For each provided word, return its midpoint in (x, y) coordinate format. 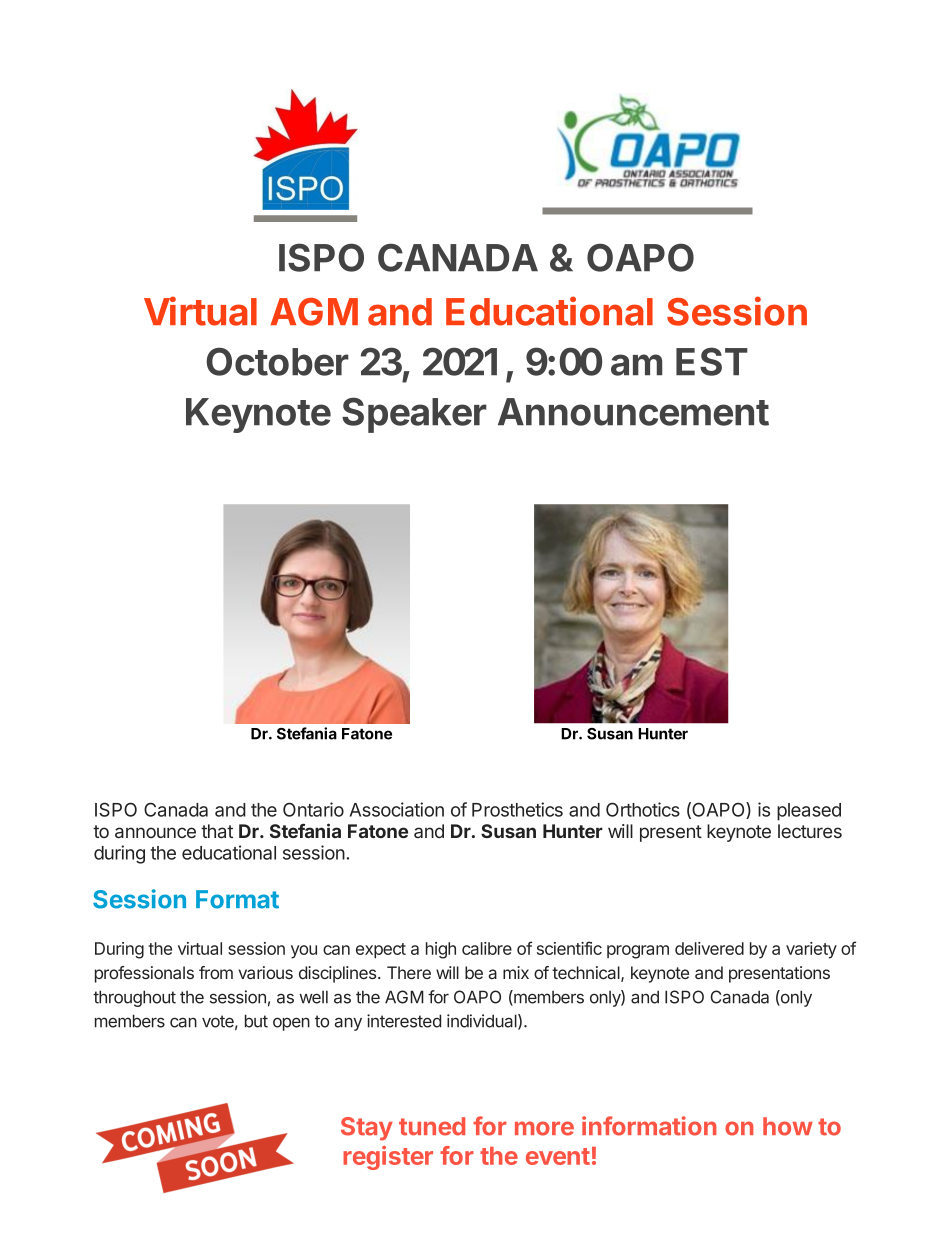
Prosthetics (517, 809)
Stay (367, 1128)
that (217, 831)
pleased (809, 812)
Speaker (414, 415)
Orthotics (643, 809)
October (277, 361)
